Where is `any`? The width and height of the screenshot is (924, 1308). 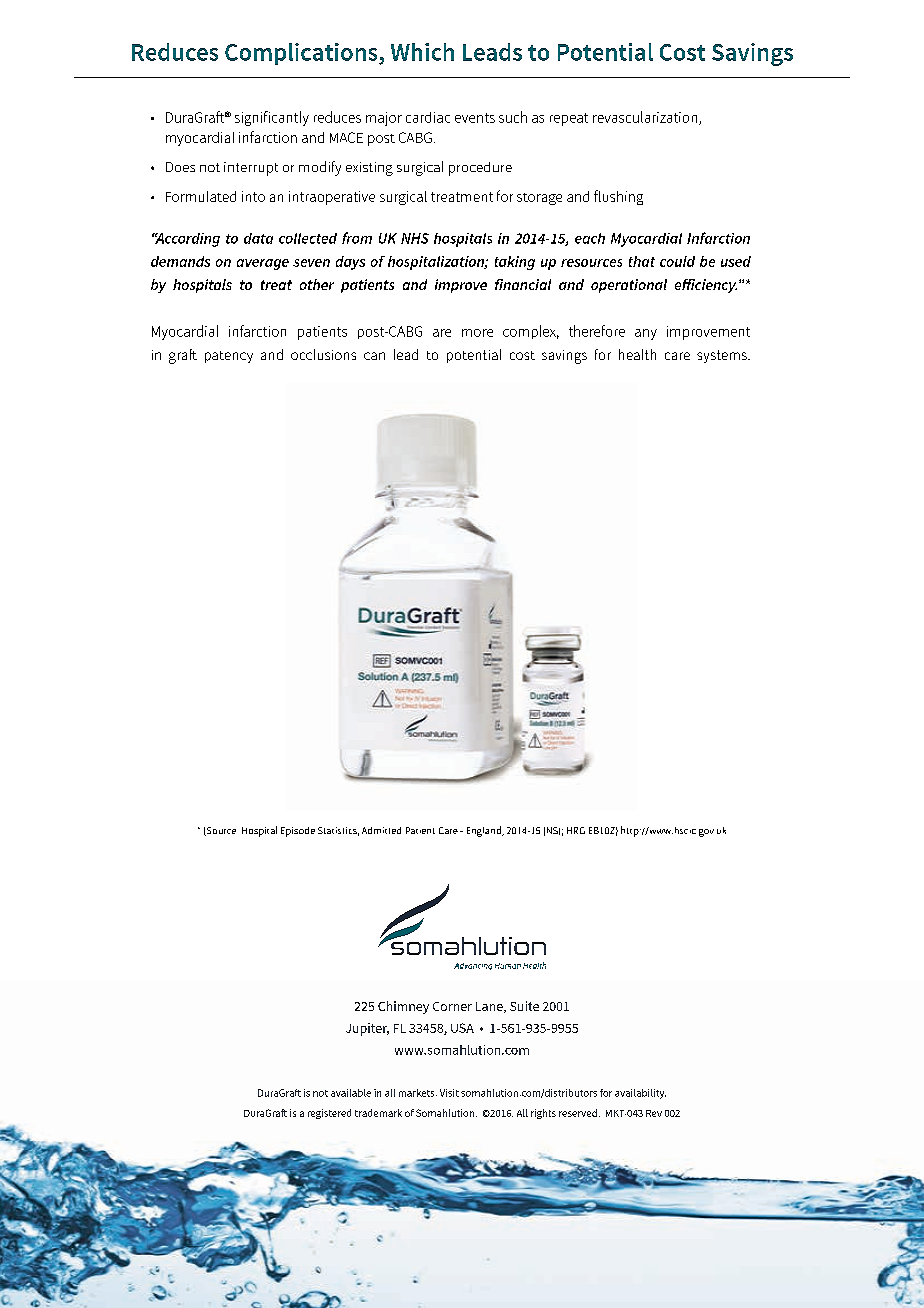 any is located at coordinates (646, 334).
